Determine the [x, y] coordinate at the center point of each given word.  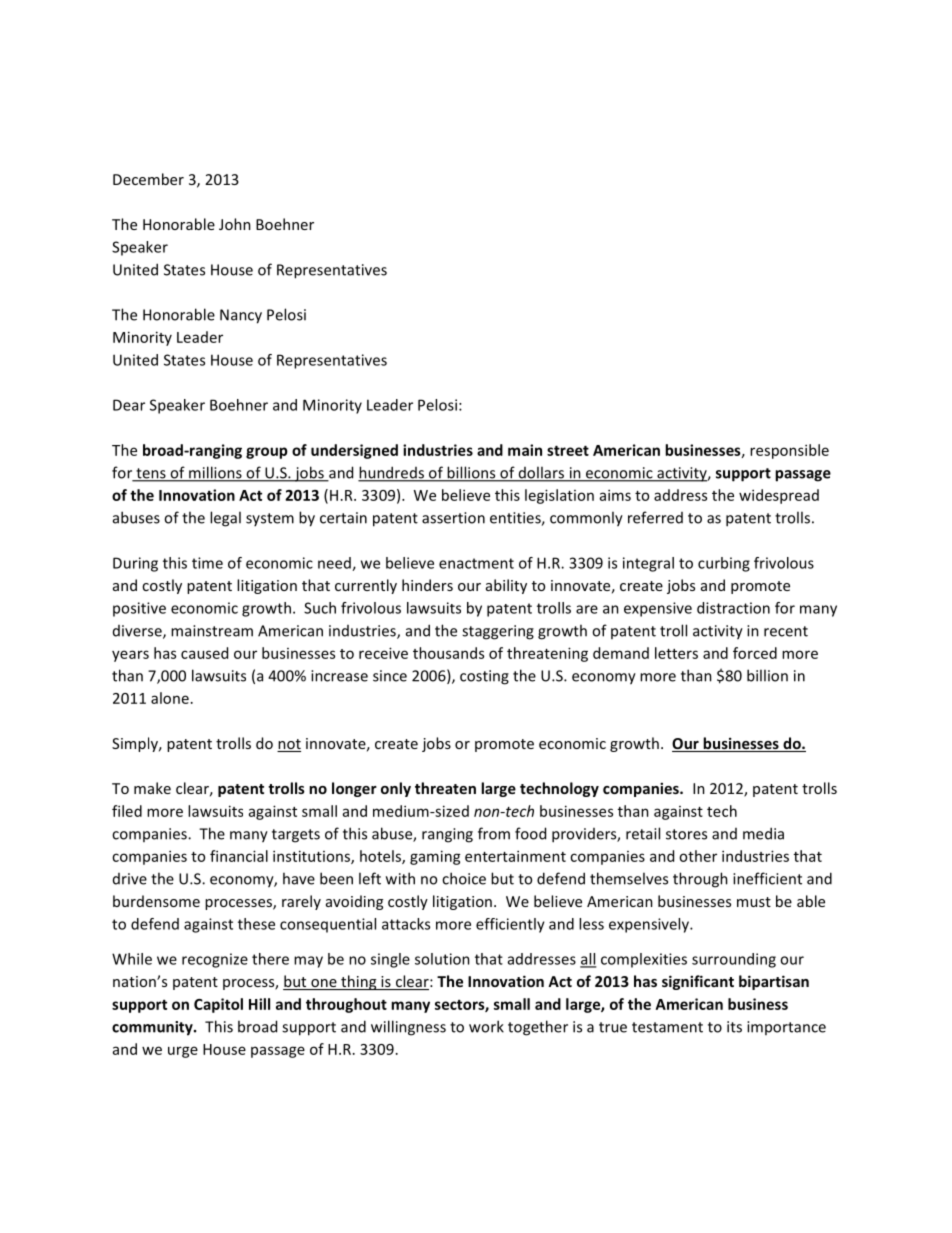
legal [225, 519]
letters [676, 653]
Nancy [241, 316]
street [568, 450]
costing [484, 677]
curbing [724, 564]
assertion [453, 518]
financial [239, 856]
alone [170, 698]
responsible [789, 451]
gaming [435, 857]
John [235, 224]
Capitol [218, 1005]
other [698, 856]
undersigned [354, 451]
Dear [129, 405]
